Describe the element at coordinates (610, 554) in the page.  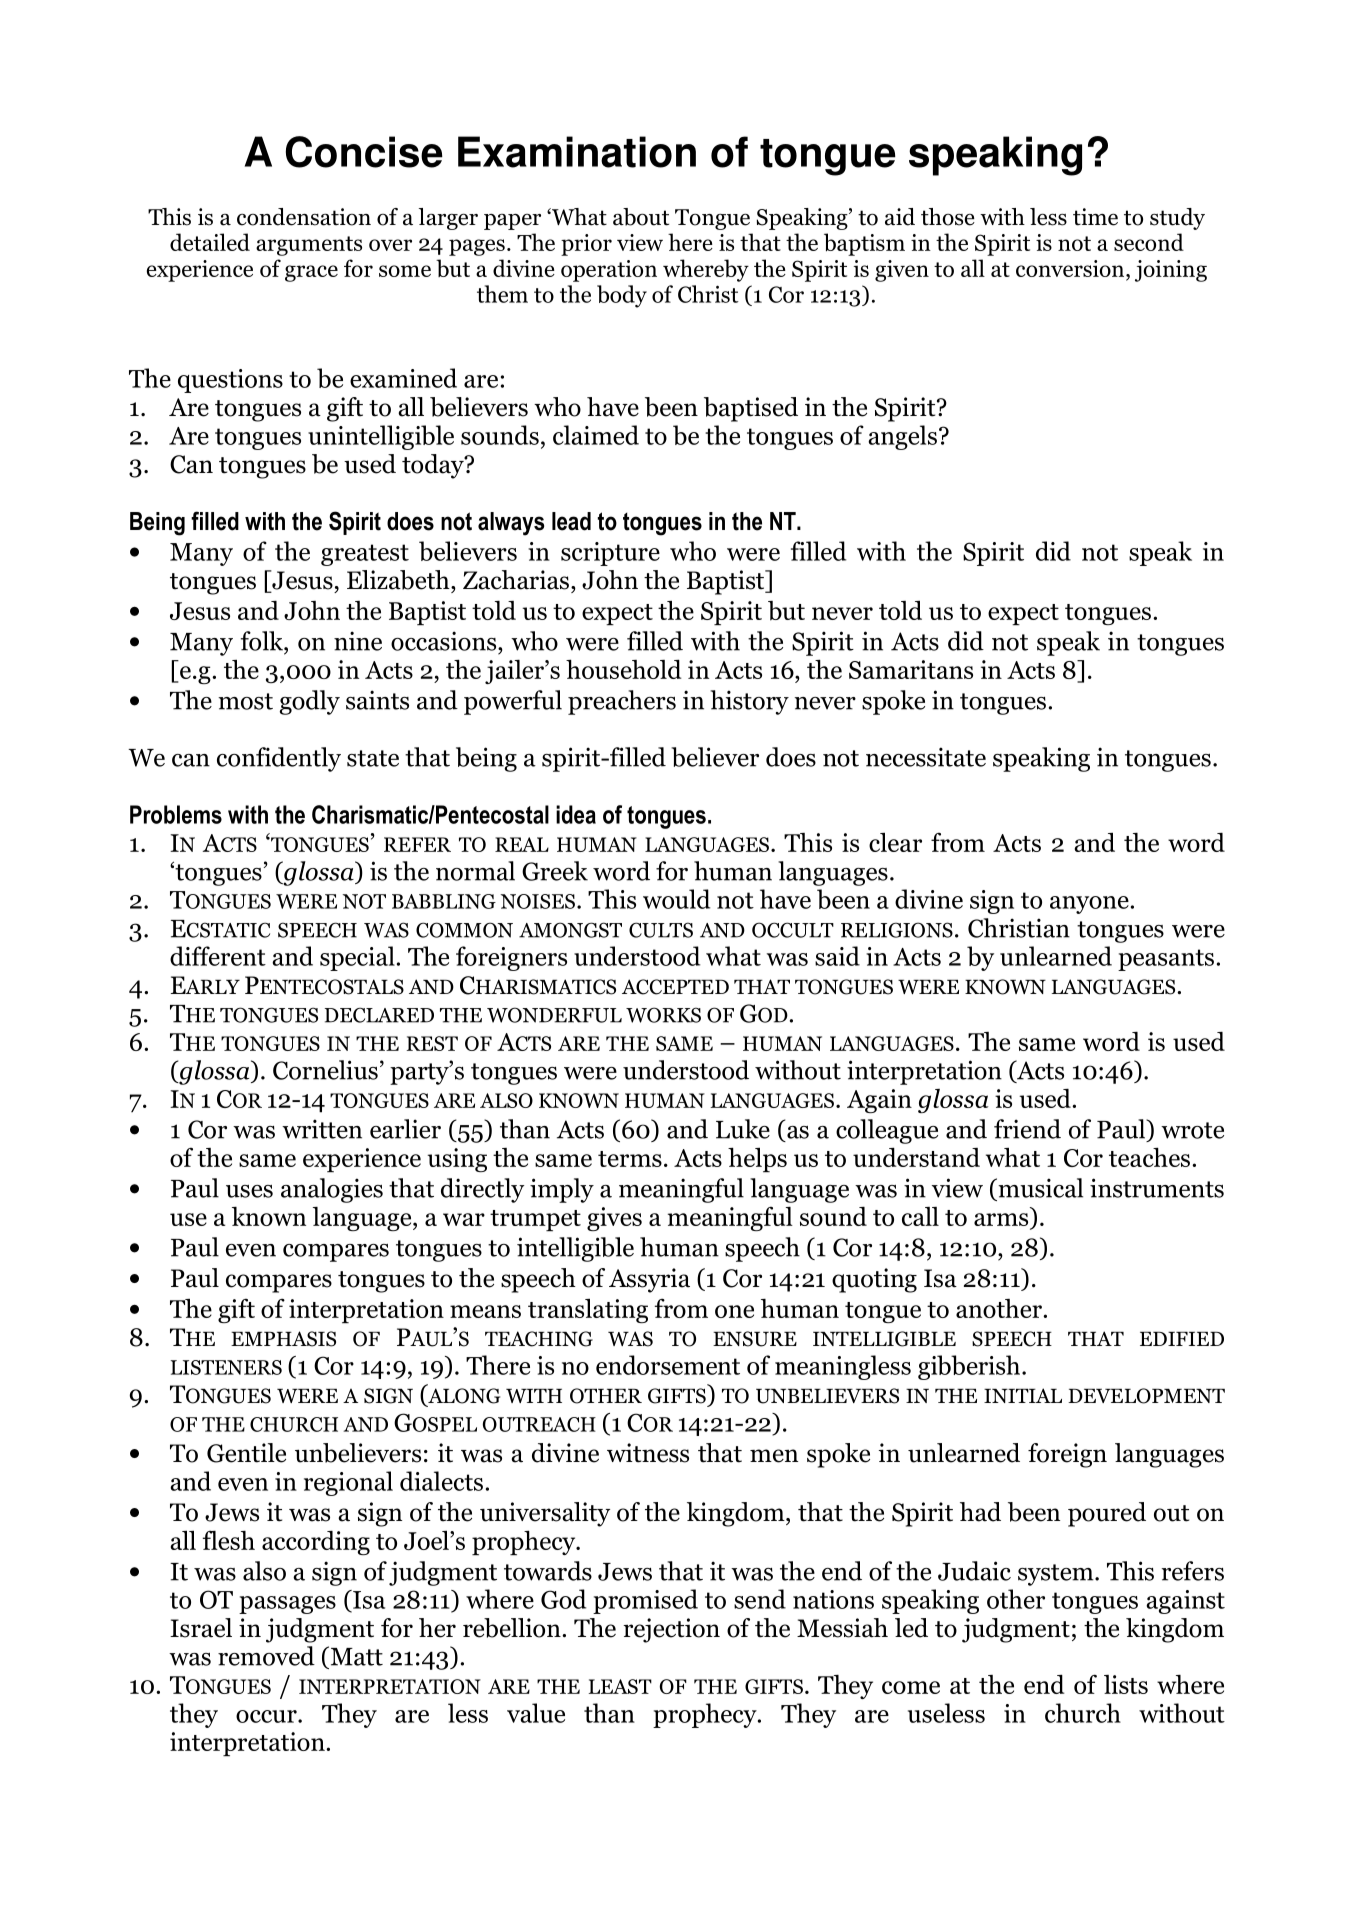
I see `scripture` at that location.
